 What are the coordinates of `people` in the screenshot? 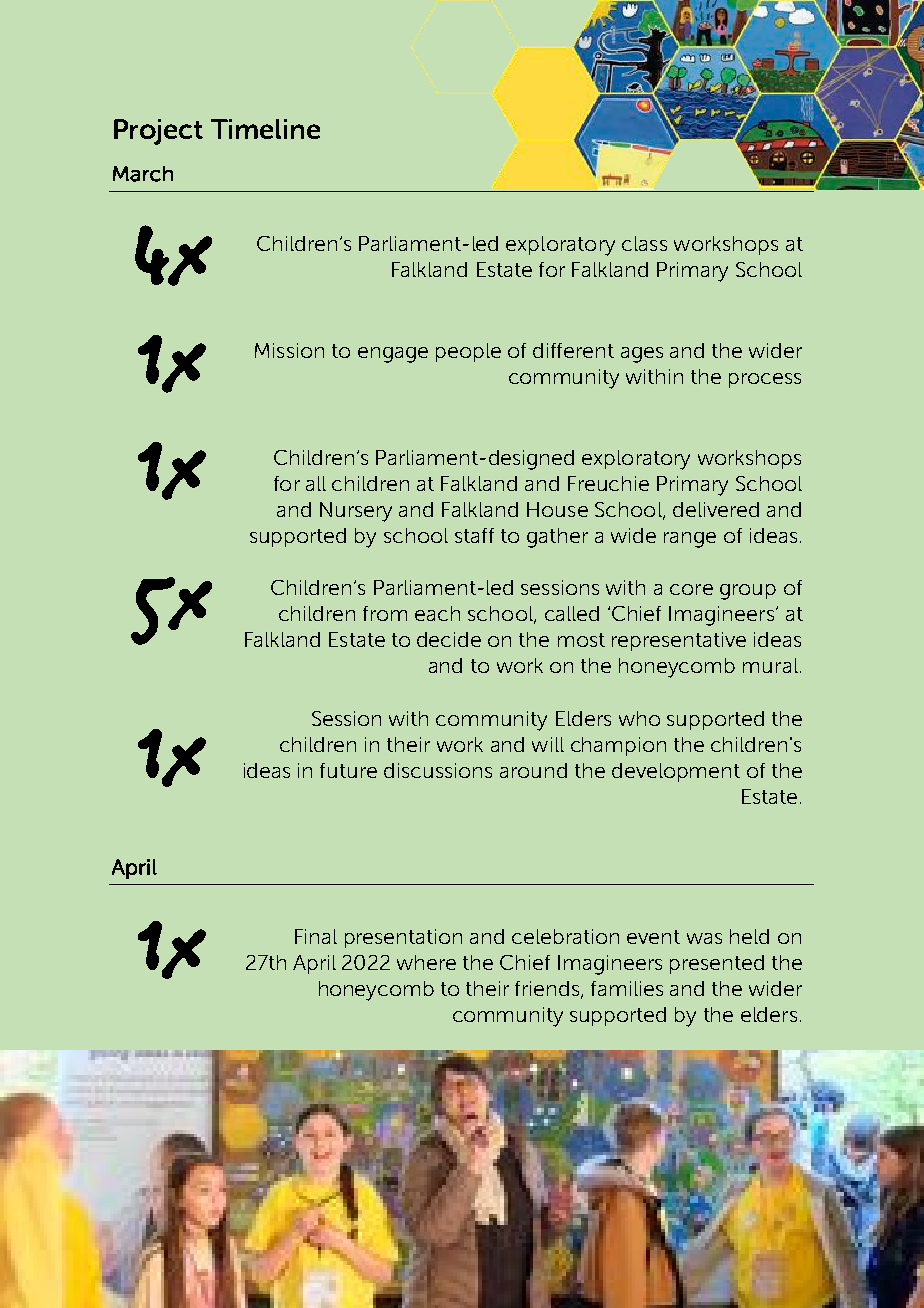 It's located at (468, 352).
